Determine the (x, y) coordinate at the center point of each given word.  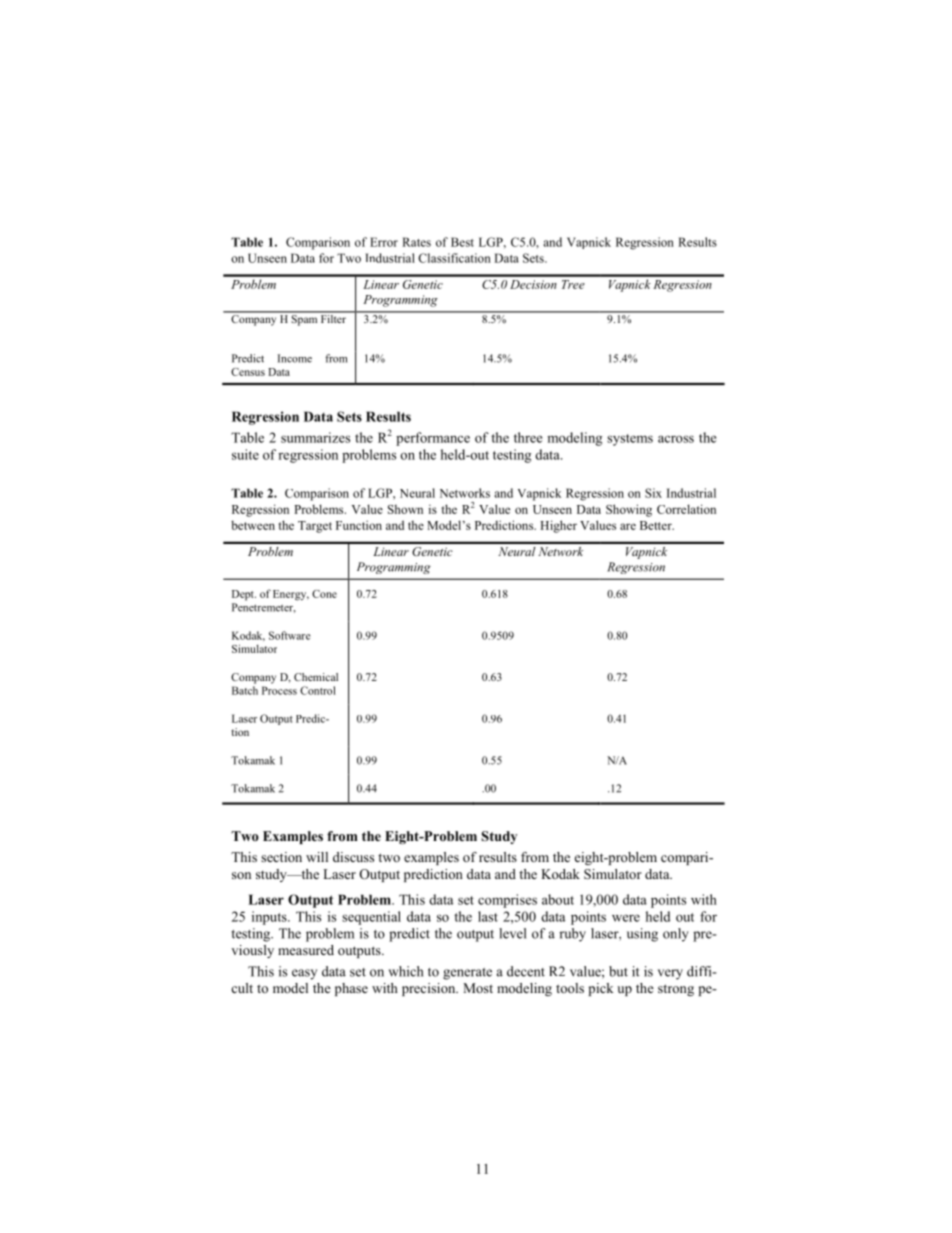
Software (290, 635)
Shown (405, 509)
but (618, 971)
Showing (629, 510)
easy (304, 974)
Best (462, 242)
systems (630, 440)
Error (384, 242)
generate (467, 974)
